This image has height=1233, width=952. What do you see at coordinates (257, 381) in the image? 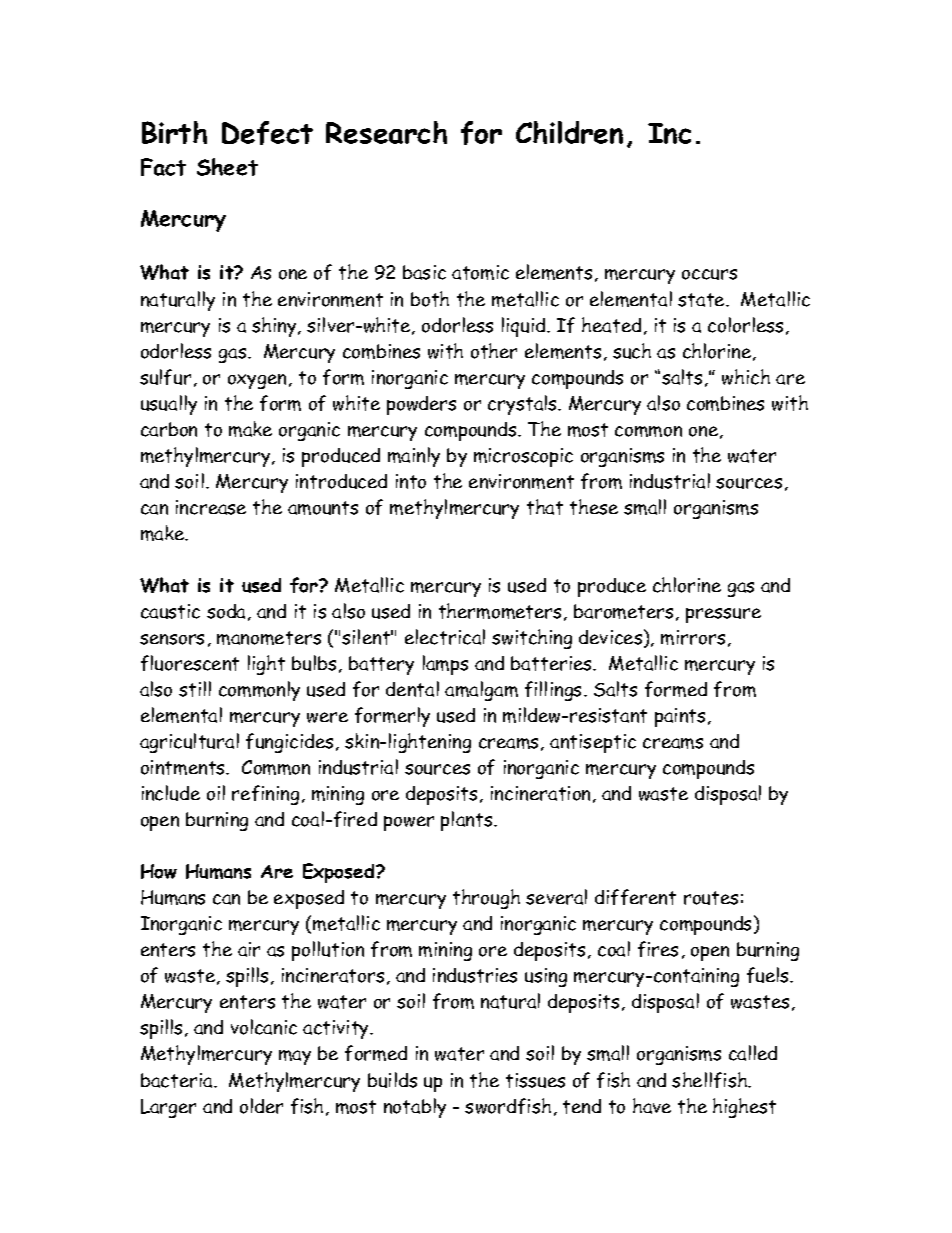
I see `oxygen` at bounding box center [257, 381].
